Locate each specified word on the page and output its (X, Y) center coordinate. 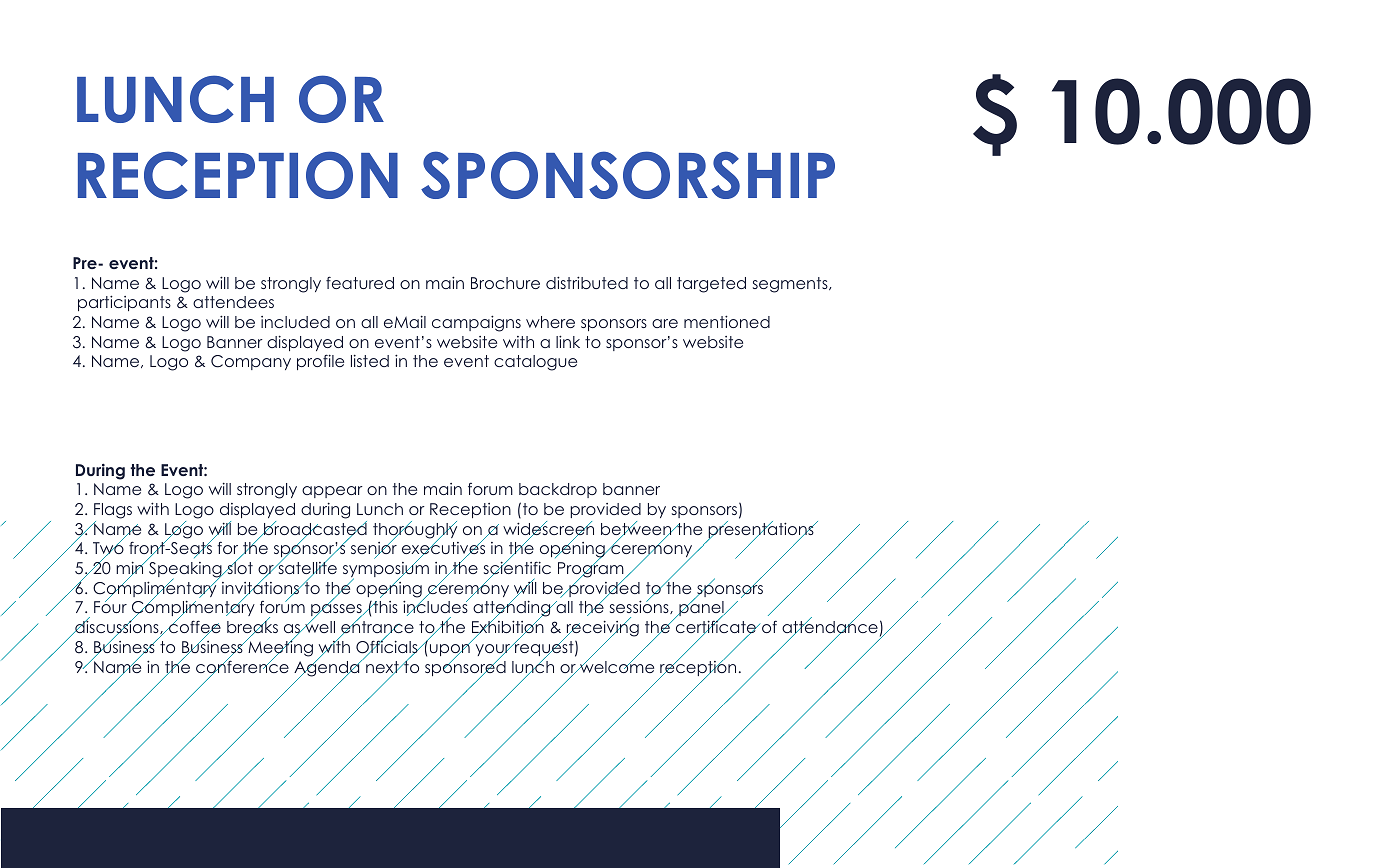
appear (332, 492)
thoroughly (415, 531)
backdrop (558, 490)
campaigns (476, 323)
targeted (711, 285)
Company (251, 362)
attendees (233, 302)
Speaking (186, 571)
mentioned (727, 321)
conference (242, 667)
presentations (761, 531)
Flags (113, 511)
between (637, 529)
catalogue (535, 363)
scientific (517, 568)
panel (701, 609)
